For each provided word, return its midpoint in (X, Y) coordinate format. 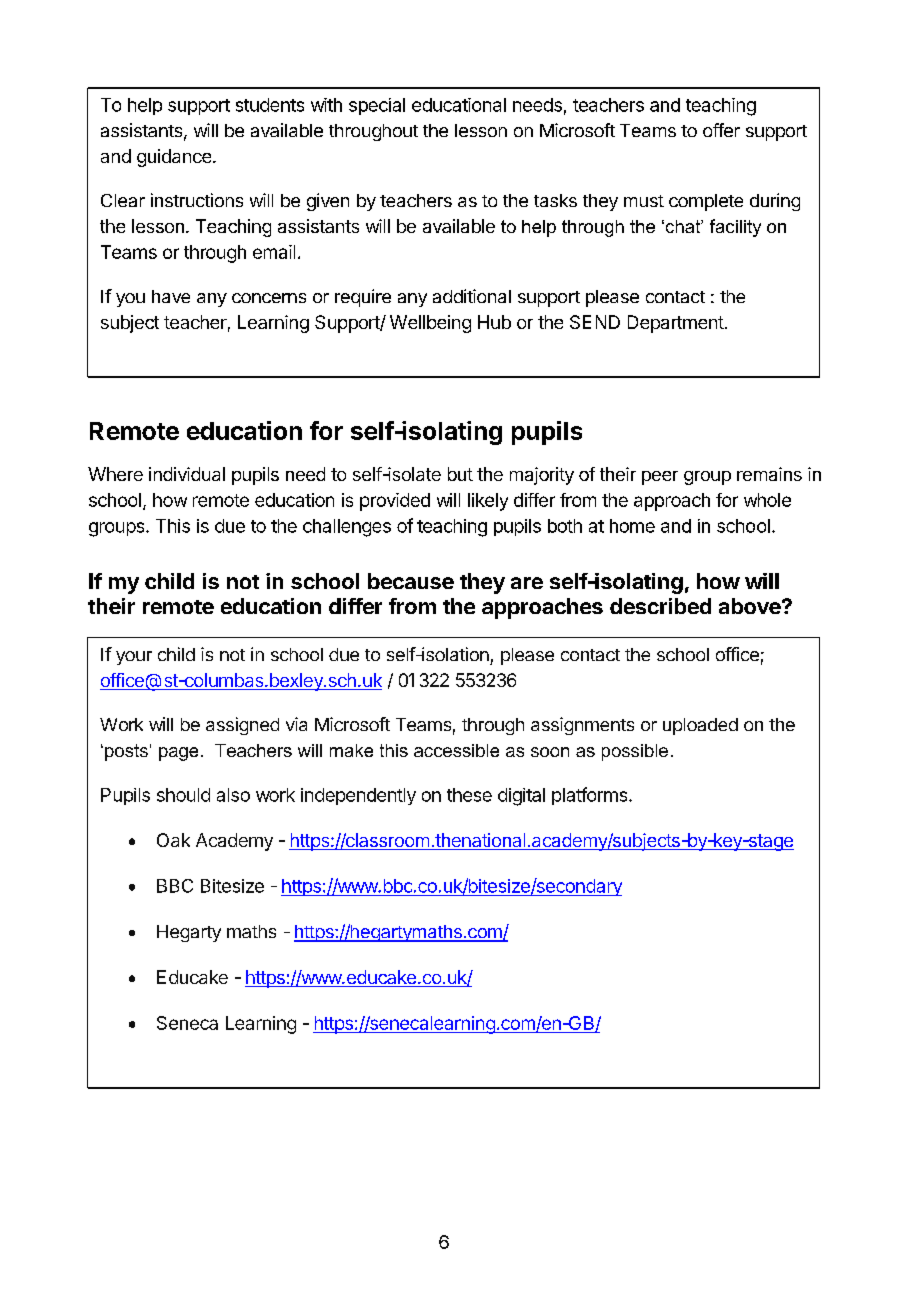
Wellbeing (430, 324)
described (660, 606)
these (469, 795)
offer (721, 130)
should (183, 795)
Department (676, 324)
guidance (174, 158)
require (363, 298)
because (411, 581)
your (134, 658)
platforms (591, 796)
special (377, 106)
